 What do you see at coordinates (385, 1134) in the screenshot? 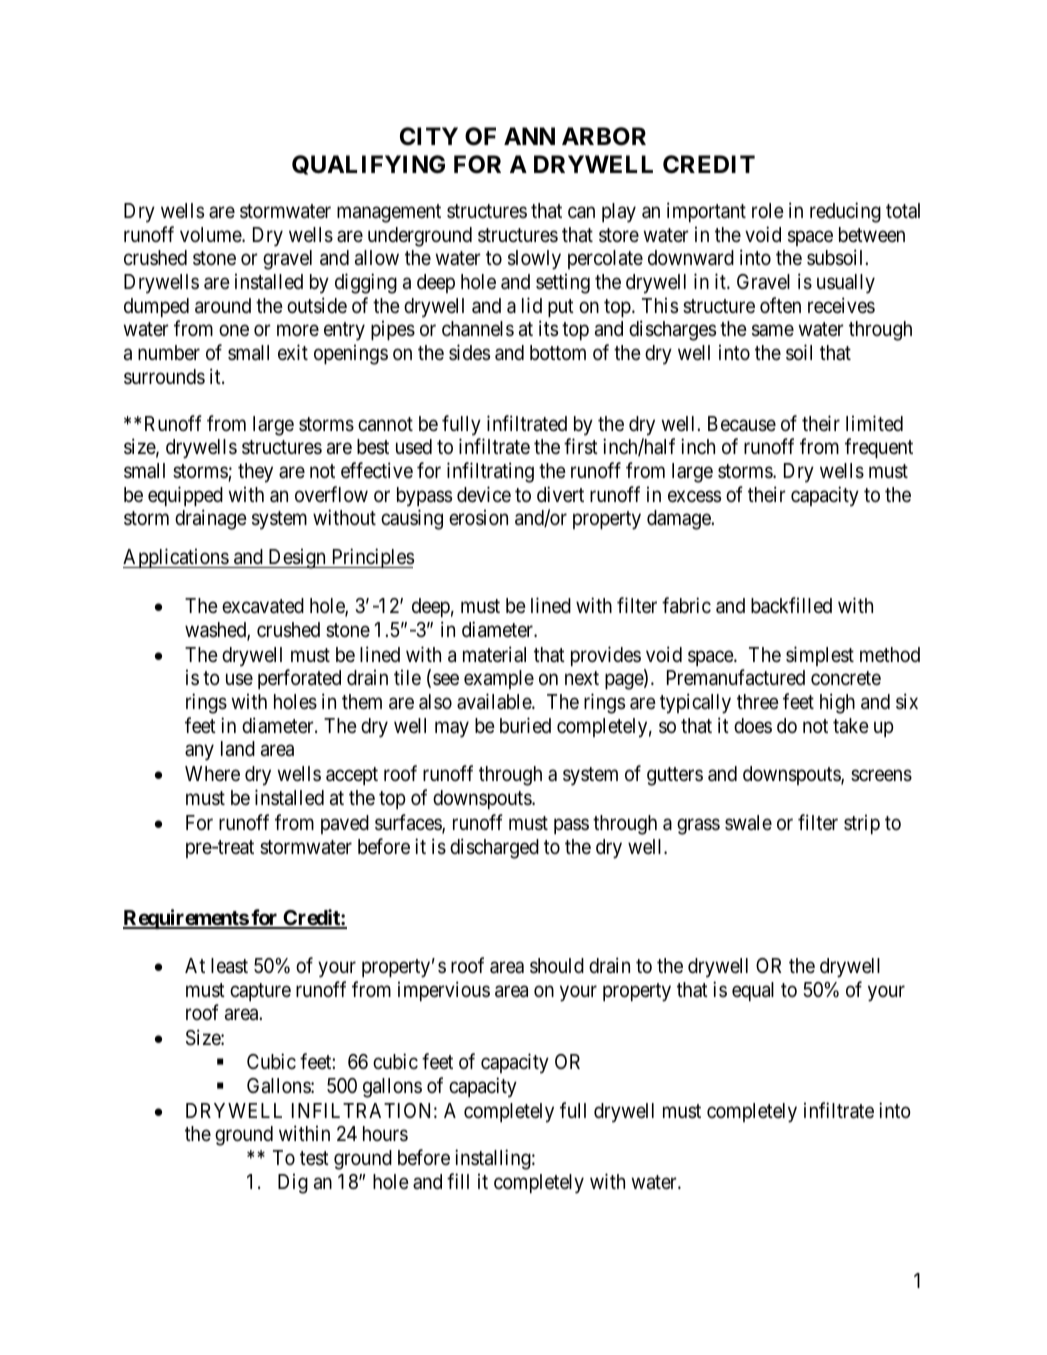
I see `hours` at bounding box center [385, 1134].
